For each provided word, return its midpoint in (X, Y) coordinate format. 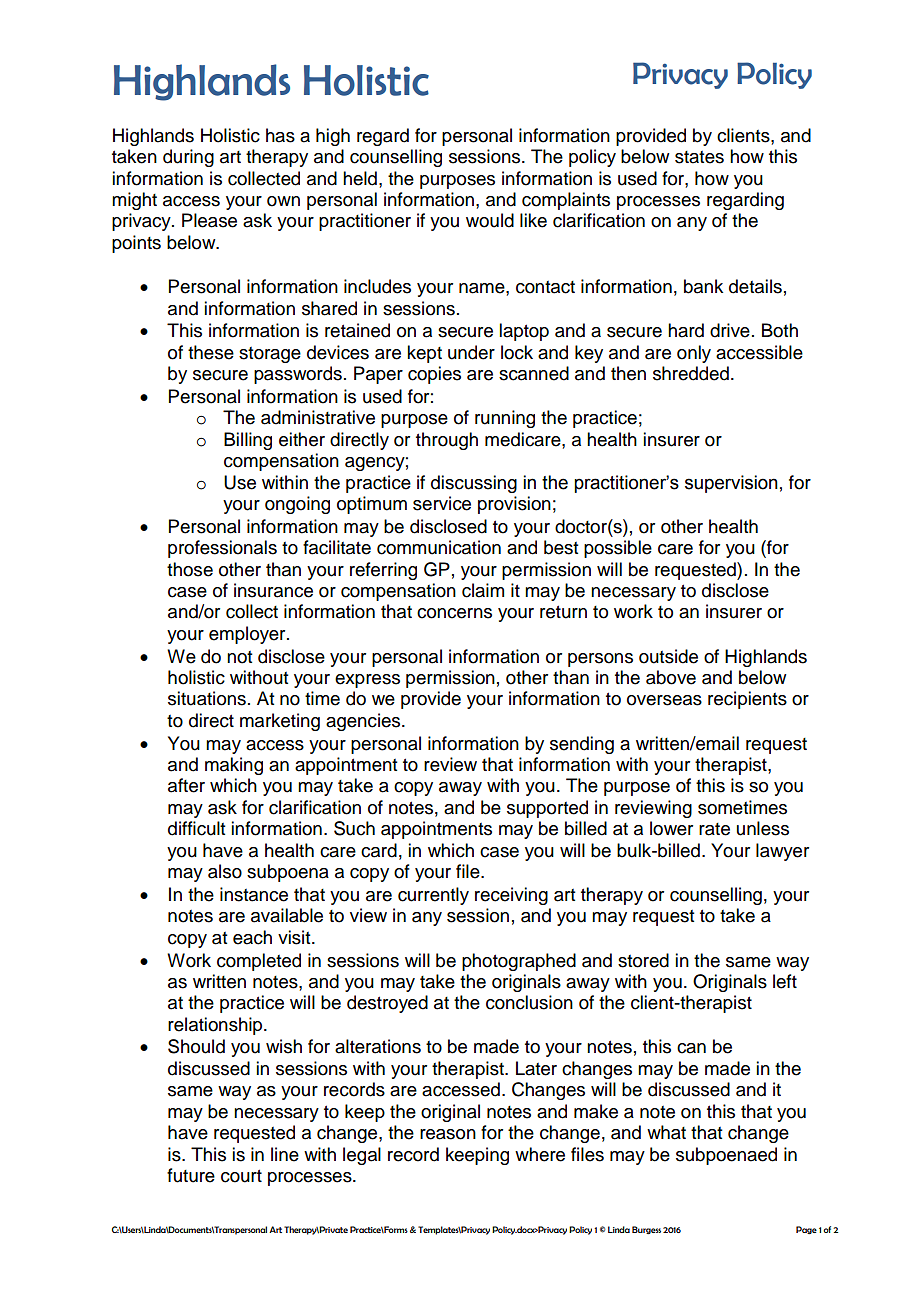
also (225, 871)
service (442, 503)
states (699, 157)
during (188, 158)
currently (433, 896)
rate (714, 829)
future (191, 1175)
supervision (731, 484)
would (490, 220)
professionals (222, 549)
